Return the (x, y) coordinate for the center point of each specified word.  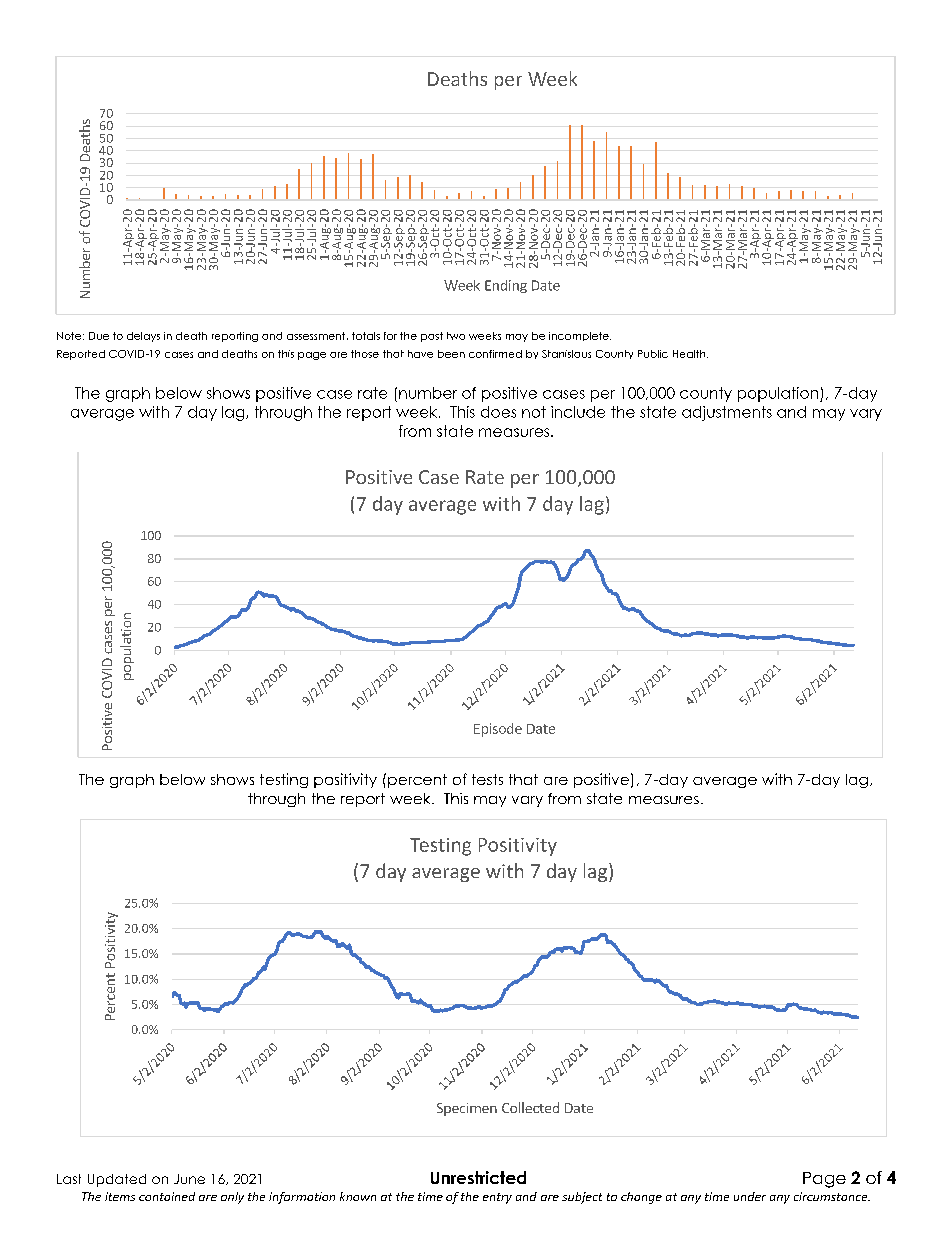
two (456, 336)
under (750, 1196)
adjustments (727, 413)
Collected (530, 1107)
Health (690, 354)
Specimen (467, 1109)
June (189, 1179)
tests (487, 779)
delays (143, 337)
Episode (498, 730)
